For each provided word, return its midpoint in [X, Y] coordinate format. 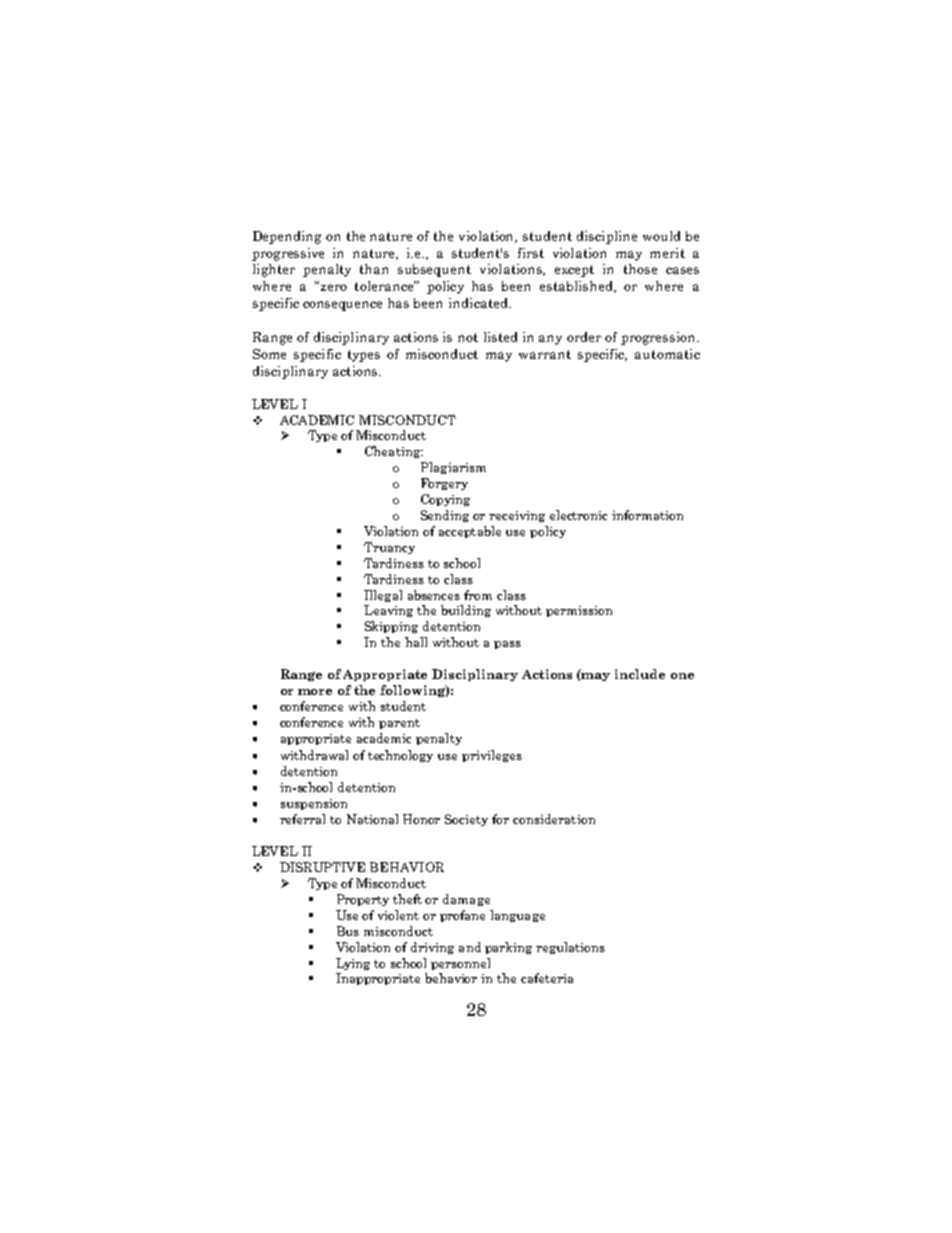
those [640, 269]
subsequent [434, 270]
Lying [353, 964]
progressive [288, 254]
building [466, 611]
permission [579, 611]
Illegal [383, 596]
